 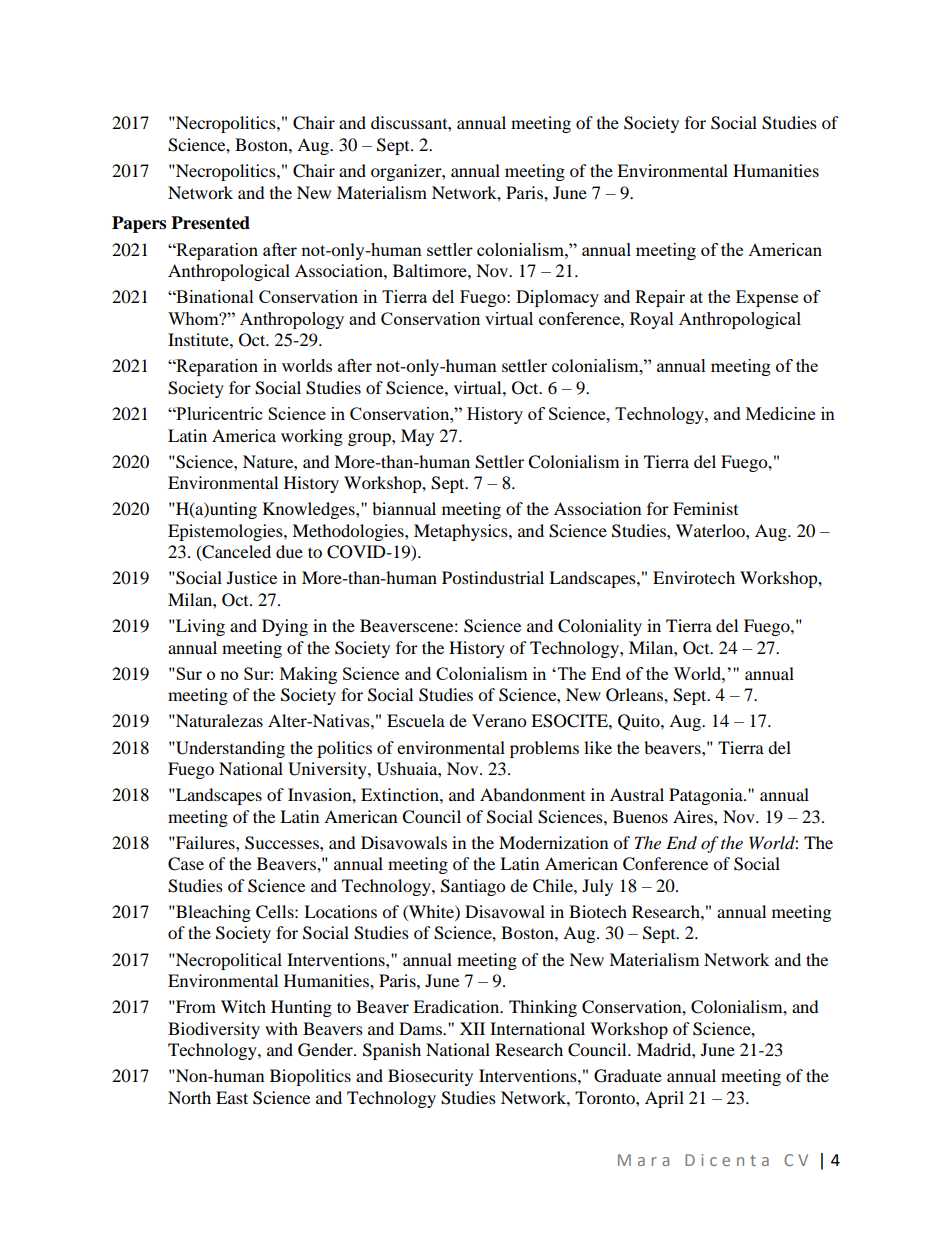 I want to click on Quito, so click(x=640, y=722).
